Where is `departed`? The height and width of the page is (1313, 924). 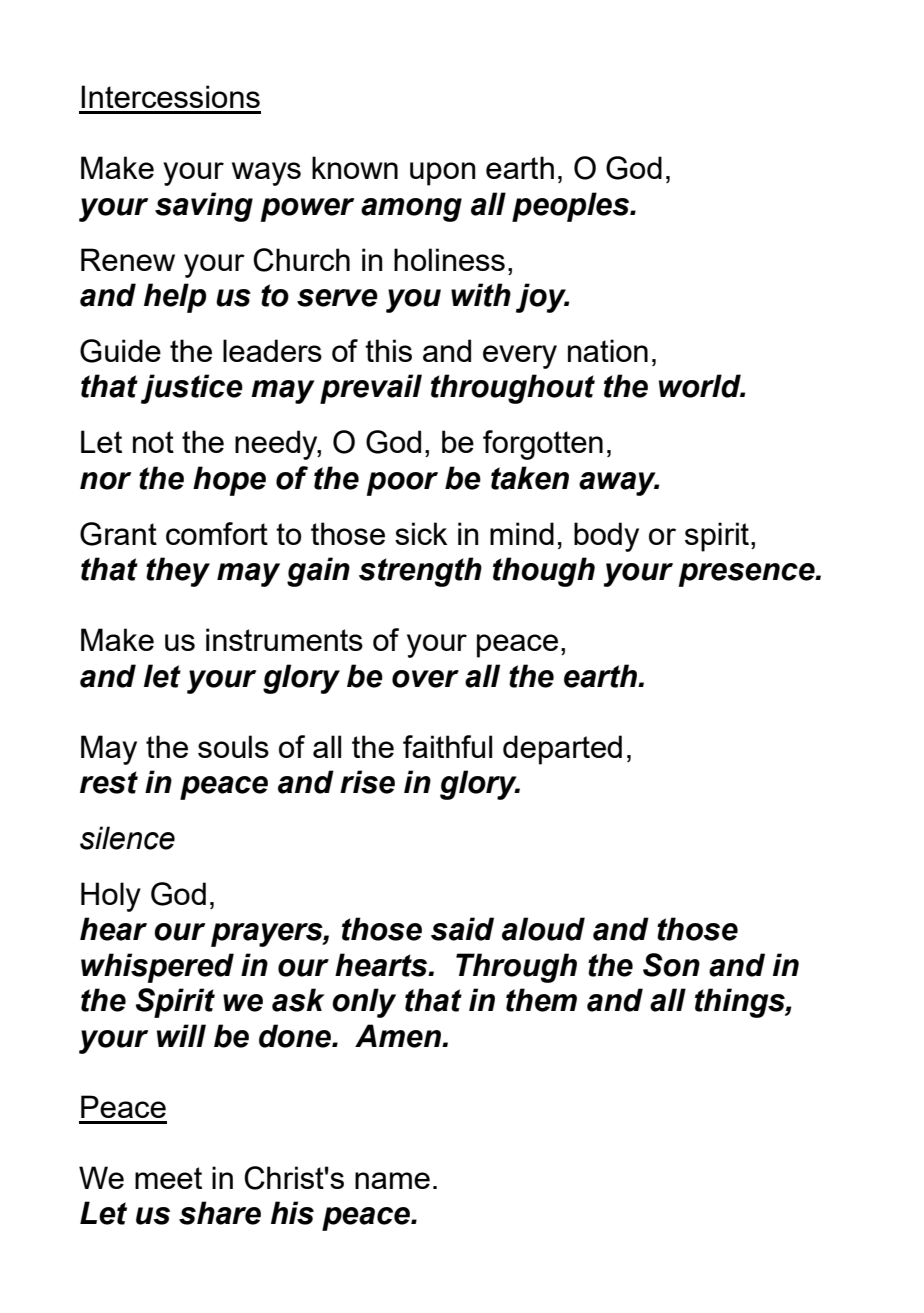
departed is located at coordinates (562, 750).
